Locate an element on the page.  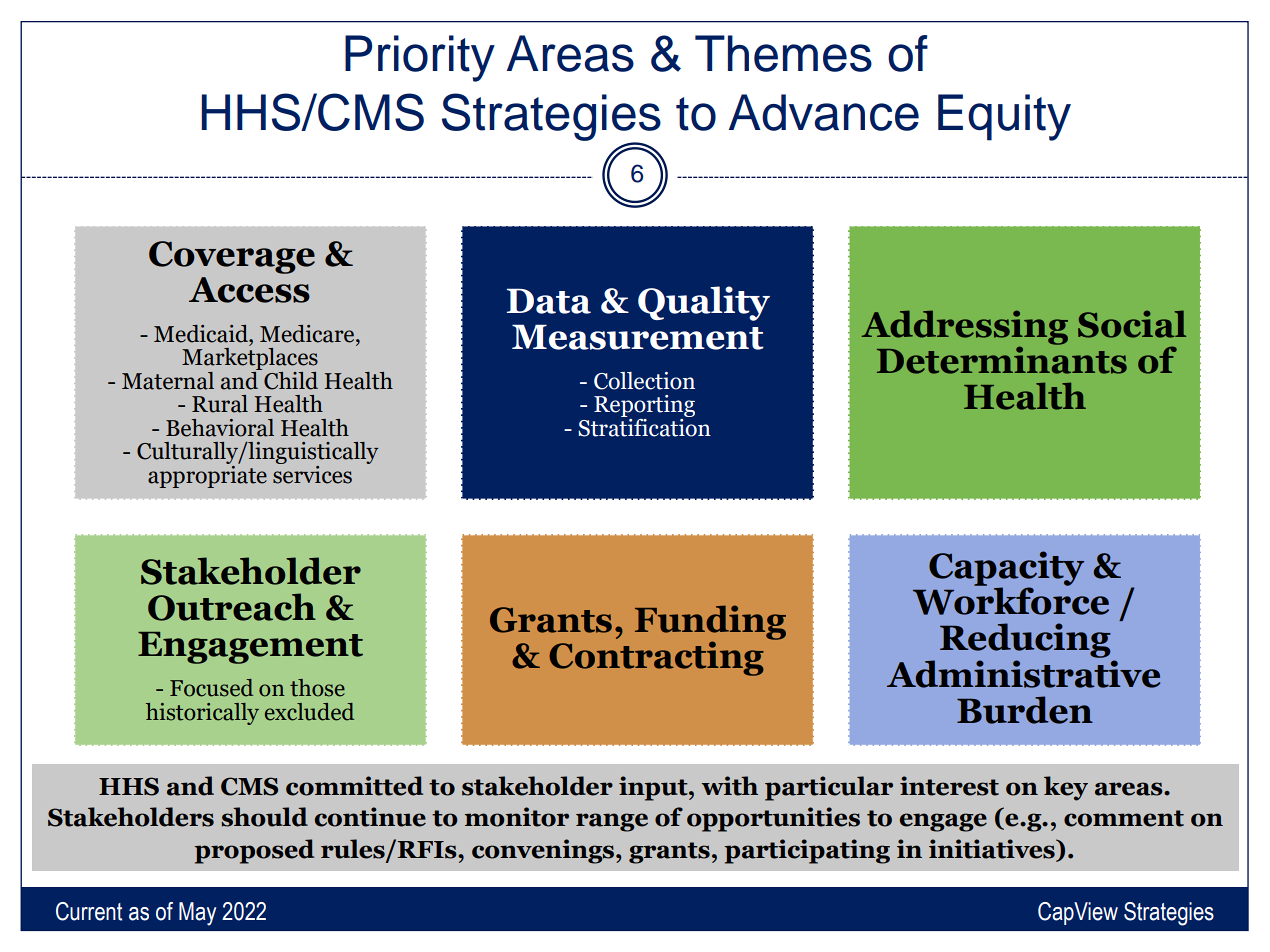
Equity is located at coordinates (1004, 117).
